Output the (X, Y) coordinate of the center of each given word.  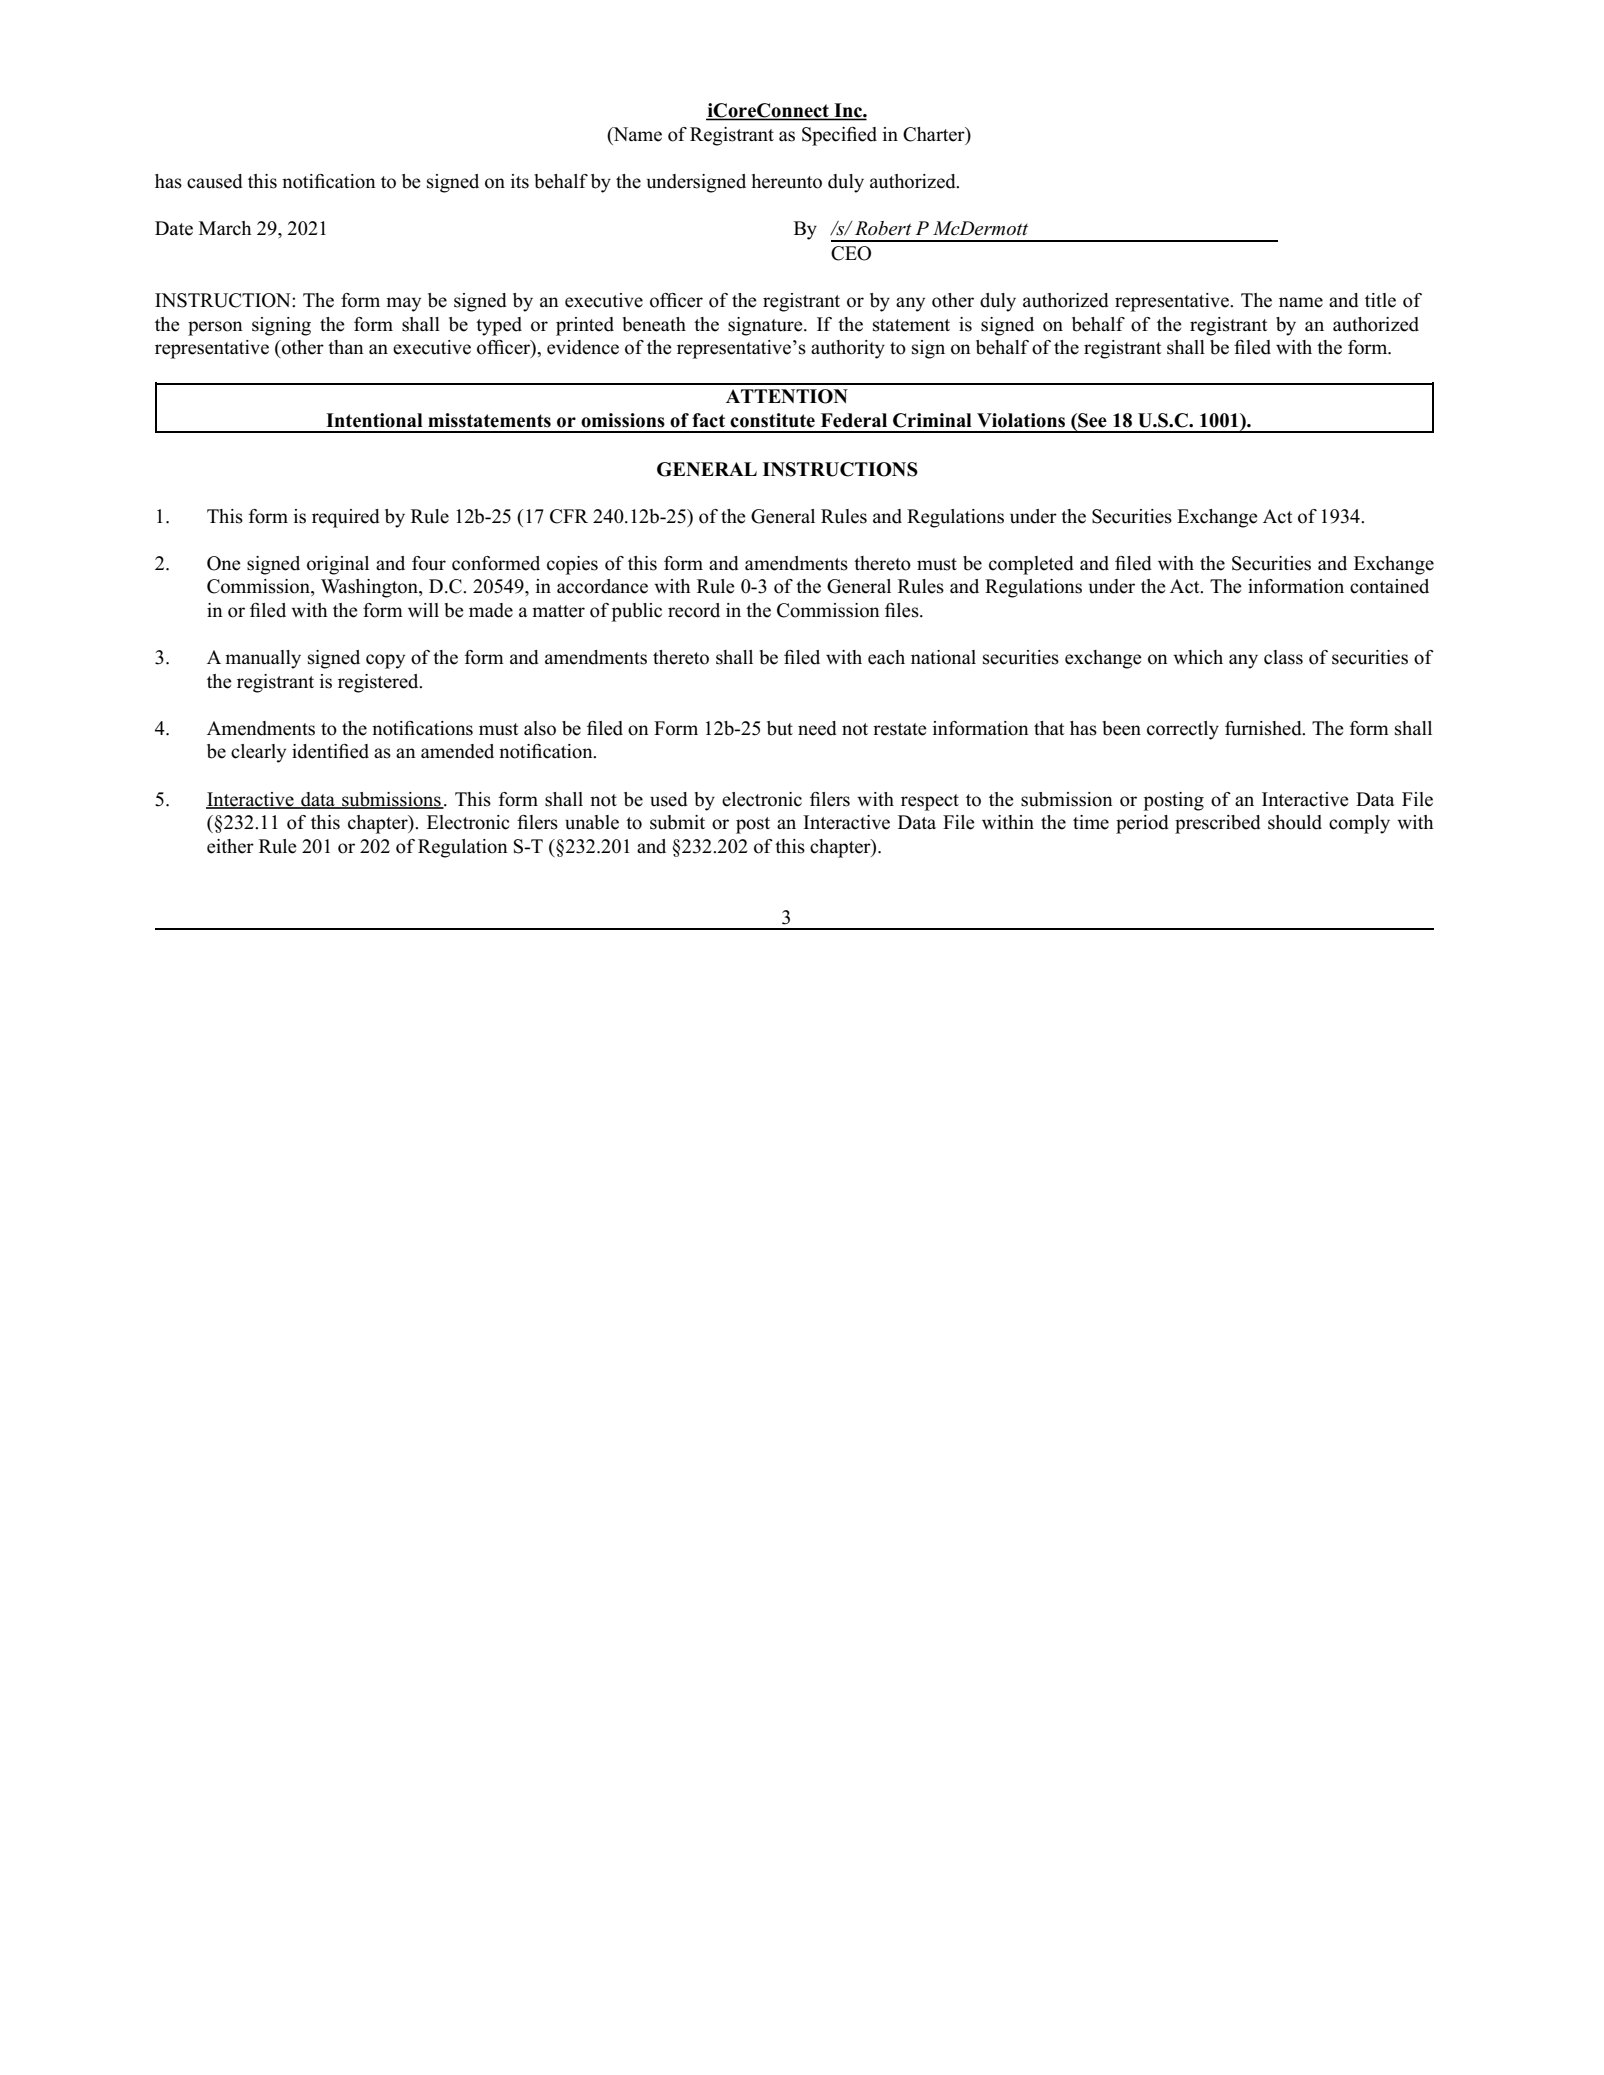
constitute (772, 420)
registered (379, 683)
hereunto (787, 181)
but (780, 728)
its (520, 181)
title (1380, 300)
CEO (851, 253)
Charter (935, 134)
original (338, 565)
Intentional (374, 420)
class (1283, 657)
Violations (1021, 420)
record (694, 610)
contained (1389, 586)
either (230, 846)
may (403, 304)
